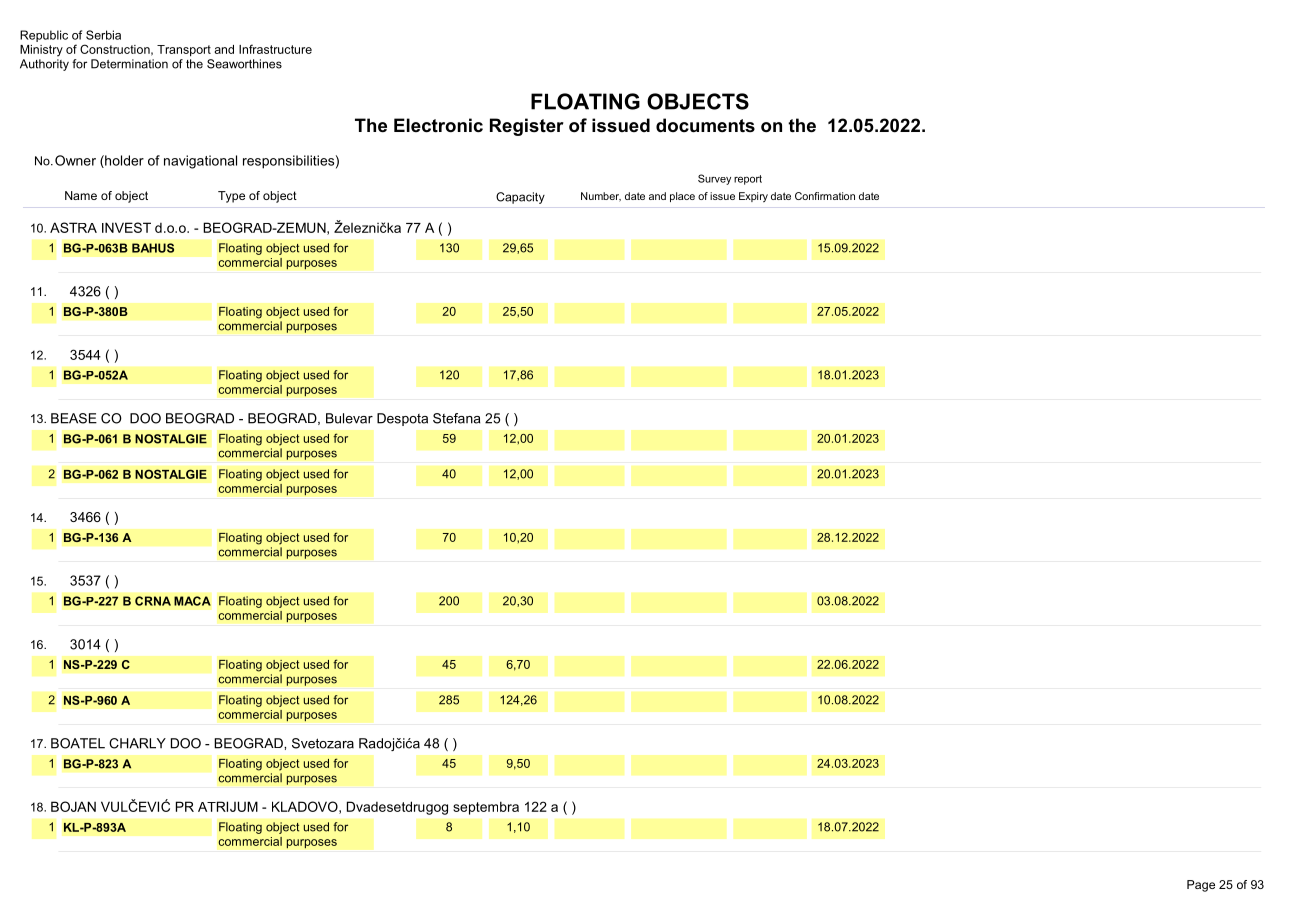 This screenshot has height=924, width=1308. What do you see at coordinates (748, 180) in the screenshot?
I see `report` at bounding box center [748, 180].
